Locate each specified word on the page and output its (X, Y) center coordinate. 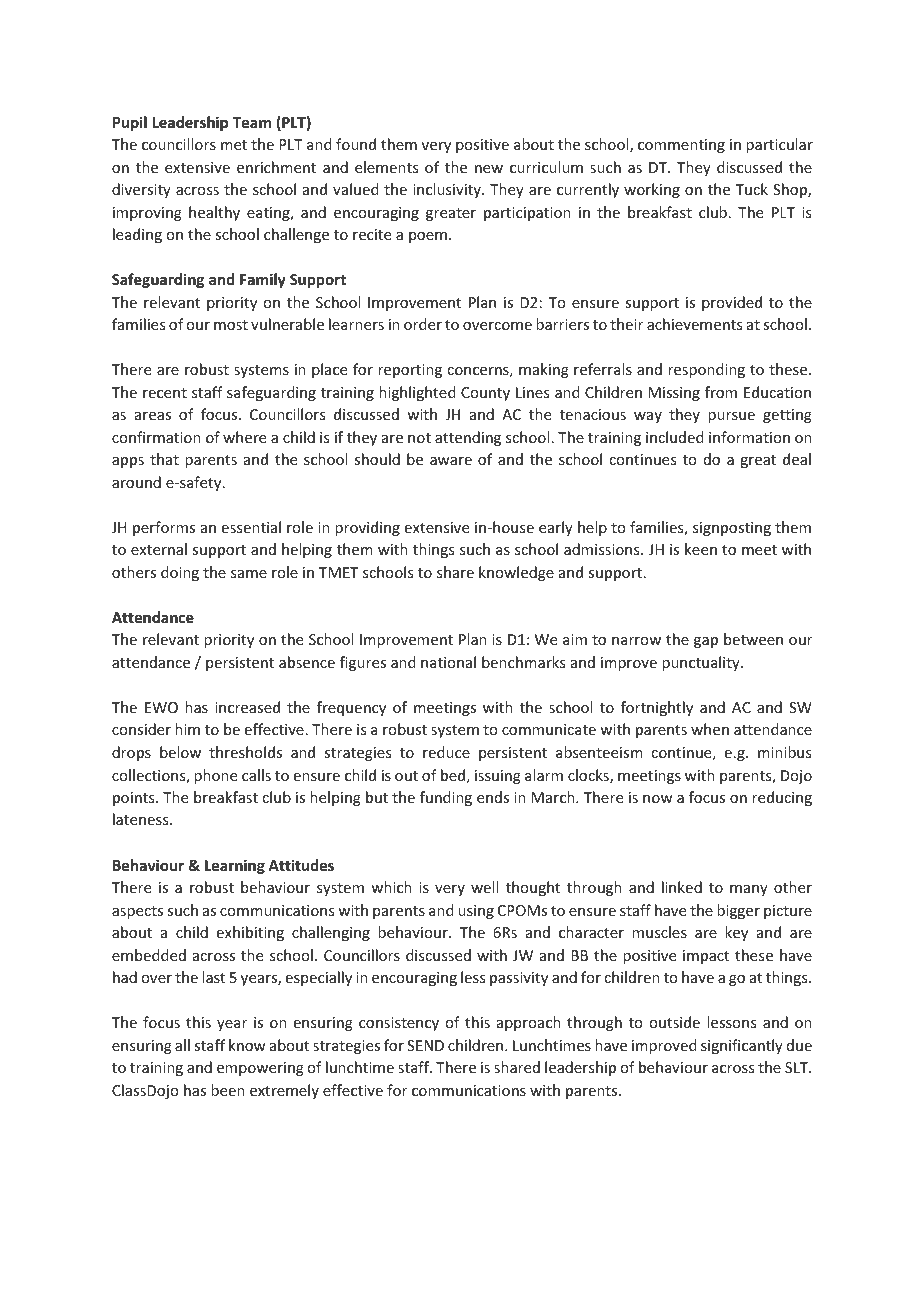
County (485, 394)
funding (446, 798)
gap (706, 642)
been (228, 1090)
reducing (782, 798)
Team (251, 122)
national (448, 662)
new (489, 169)
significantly (742, 1046)
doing (180, 573)
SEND (425, 1045)
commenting (681, 146)
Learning (235, 866)
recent (165, 393)
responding (706, 370)
